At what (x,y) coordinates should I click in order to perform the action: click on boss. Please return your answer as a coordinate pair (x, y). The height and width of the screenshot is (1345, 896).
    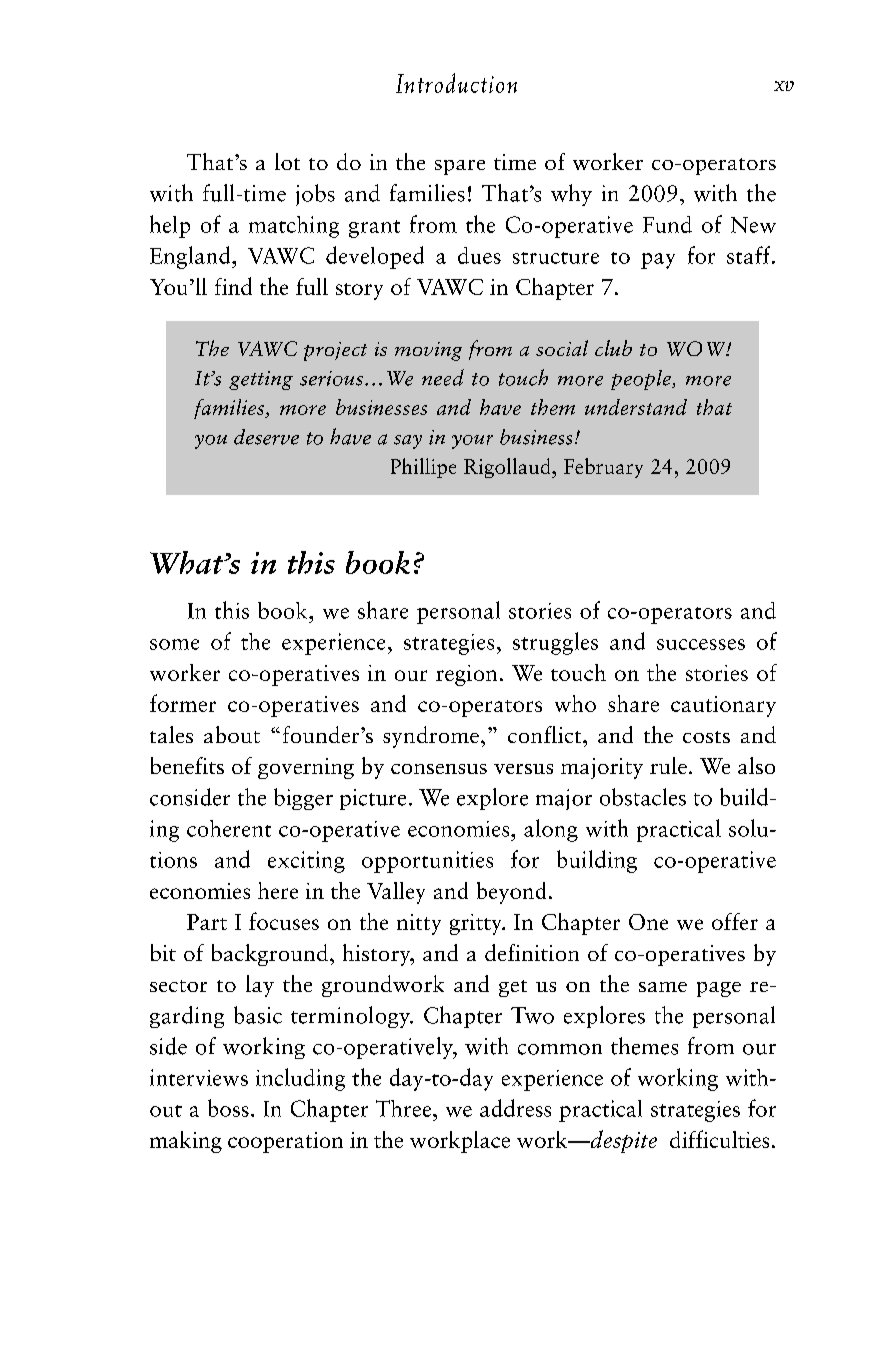
    Looking at the image, I should click on (228, 1108).
